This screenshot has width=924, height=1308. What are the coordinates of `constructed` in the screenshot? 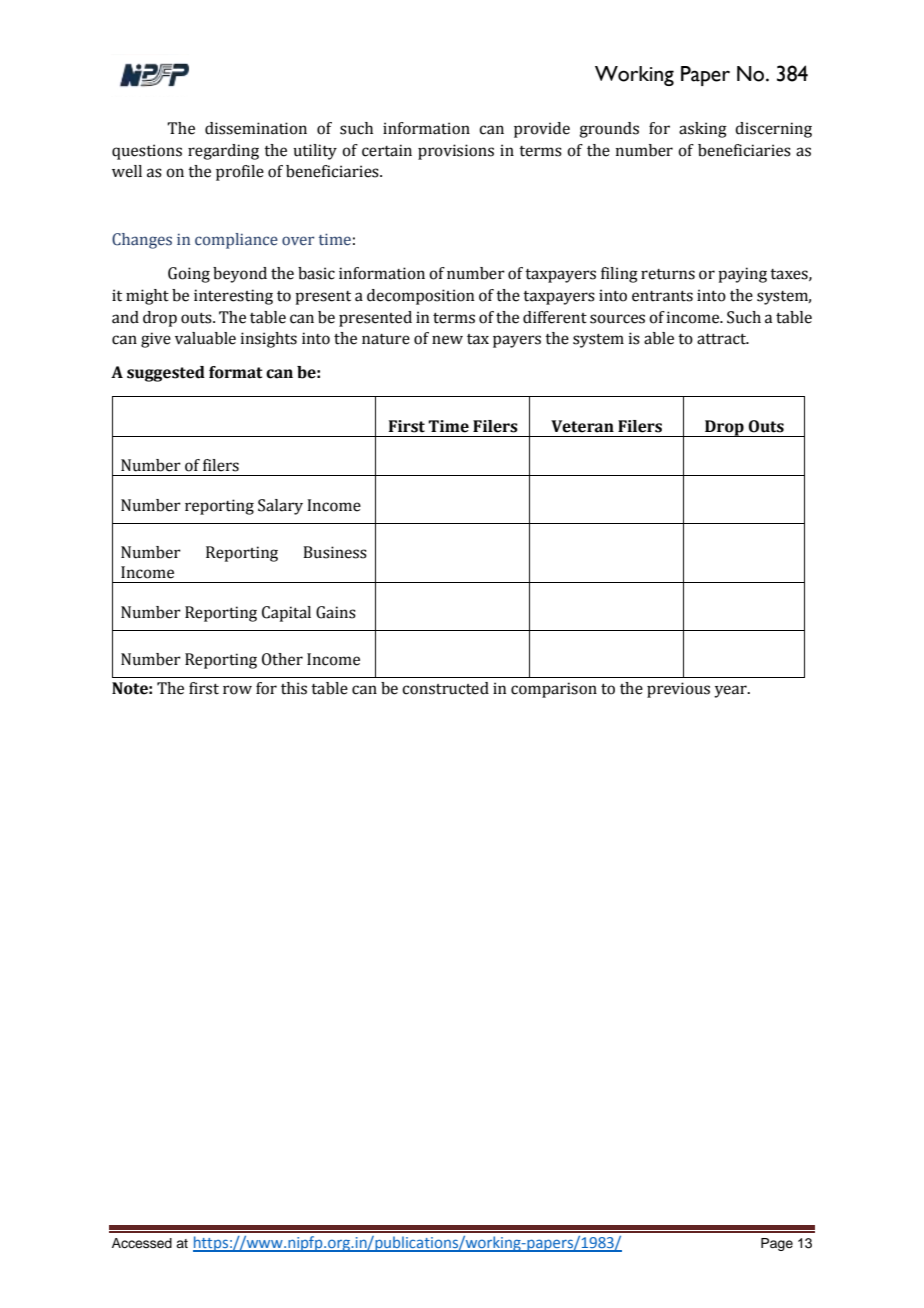 It's located at (445, 688).
